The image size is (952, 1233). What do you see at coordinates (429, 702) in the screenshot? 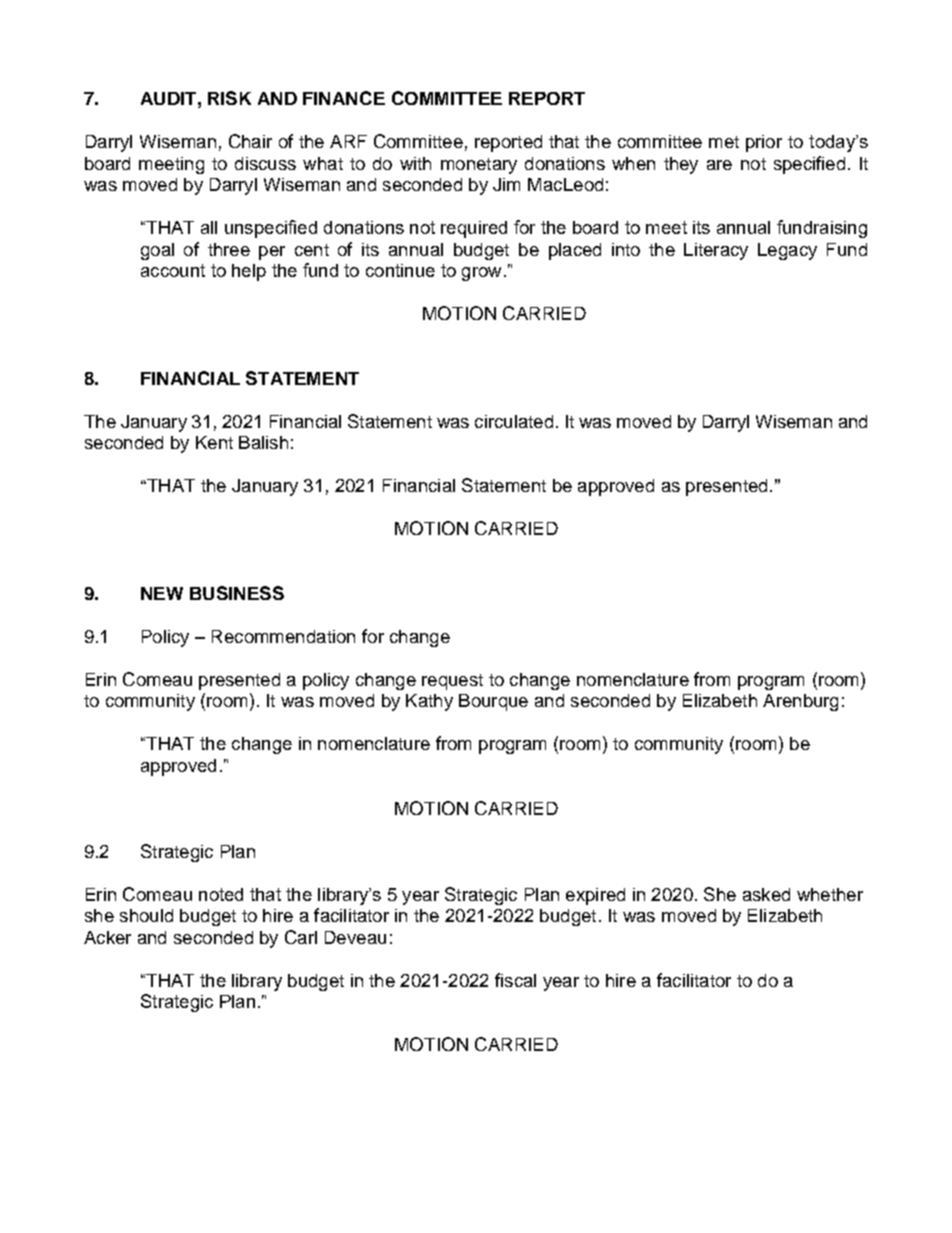
I see `Kathy` at bounding box center [429, 702].
